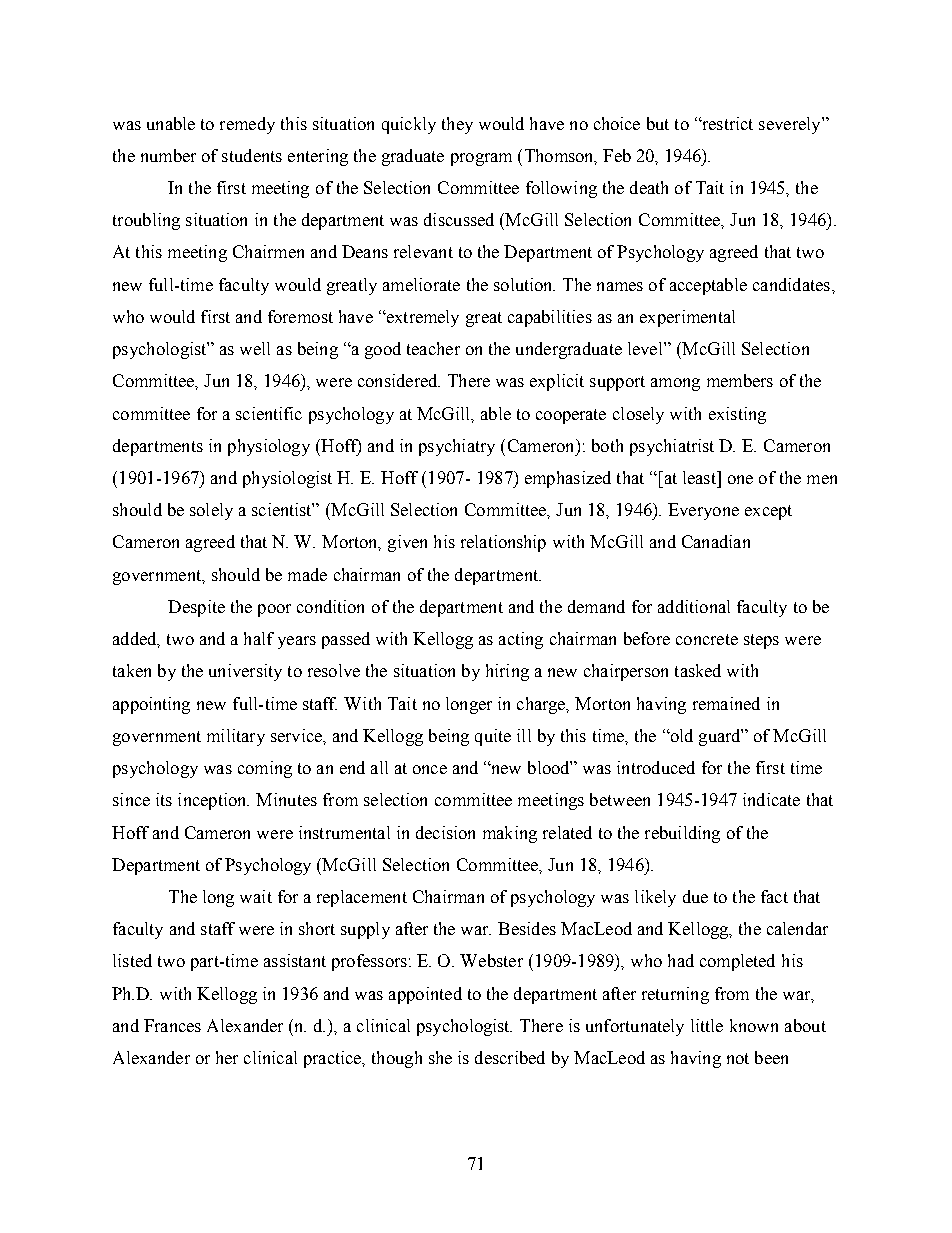  What do you see at coordinates (698, 670) in the screenshot?
I see `tasked` at bounding box center [698, 670].
